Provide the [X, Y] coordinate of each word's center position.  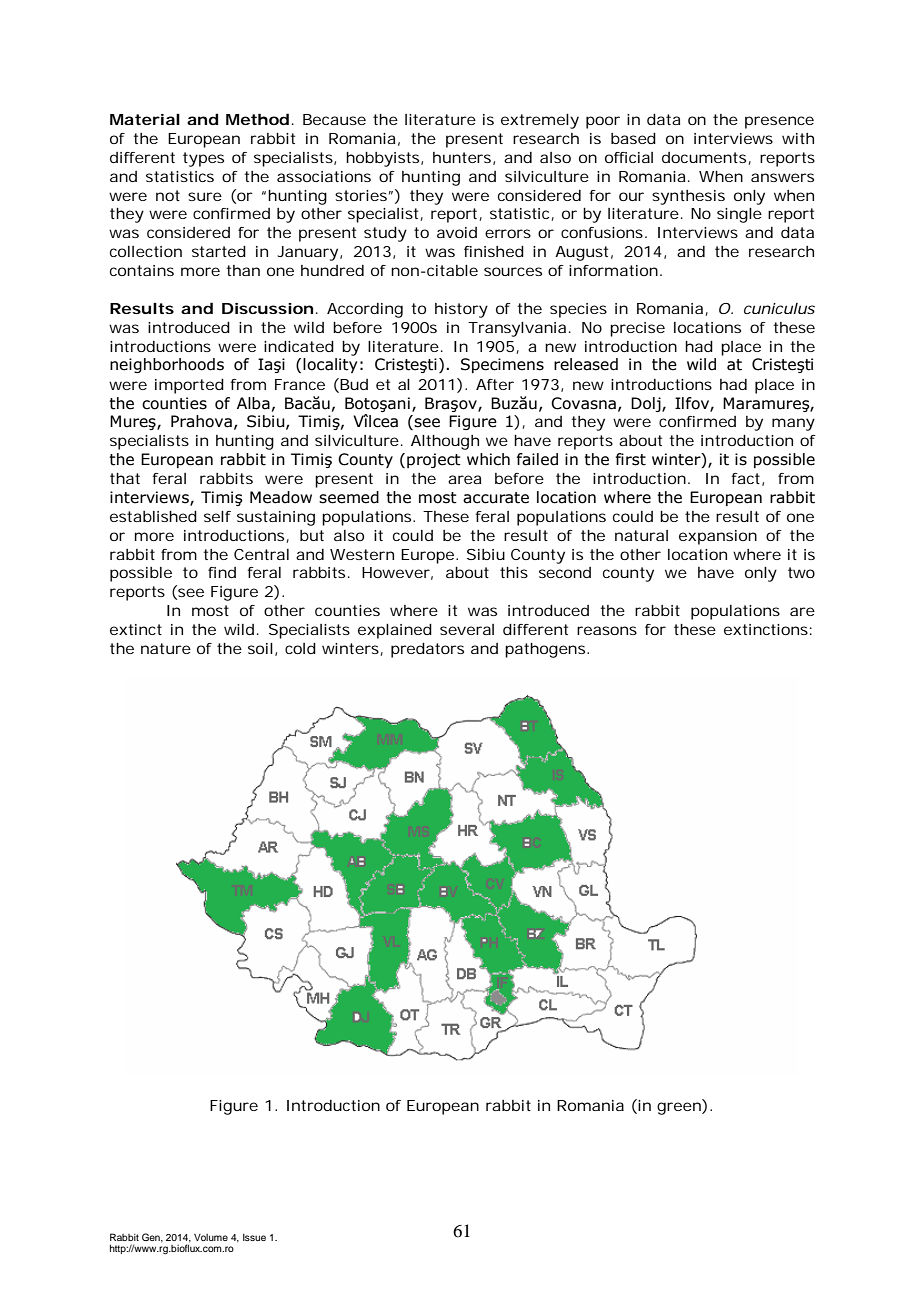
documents [704, 157]
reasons [607, 630]
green [679, 1108]
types [203, 159]
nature [166, 648]
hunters [462, 157]
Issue [254, 1237]
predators [427, 650]
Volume [211, 1237]
